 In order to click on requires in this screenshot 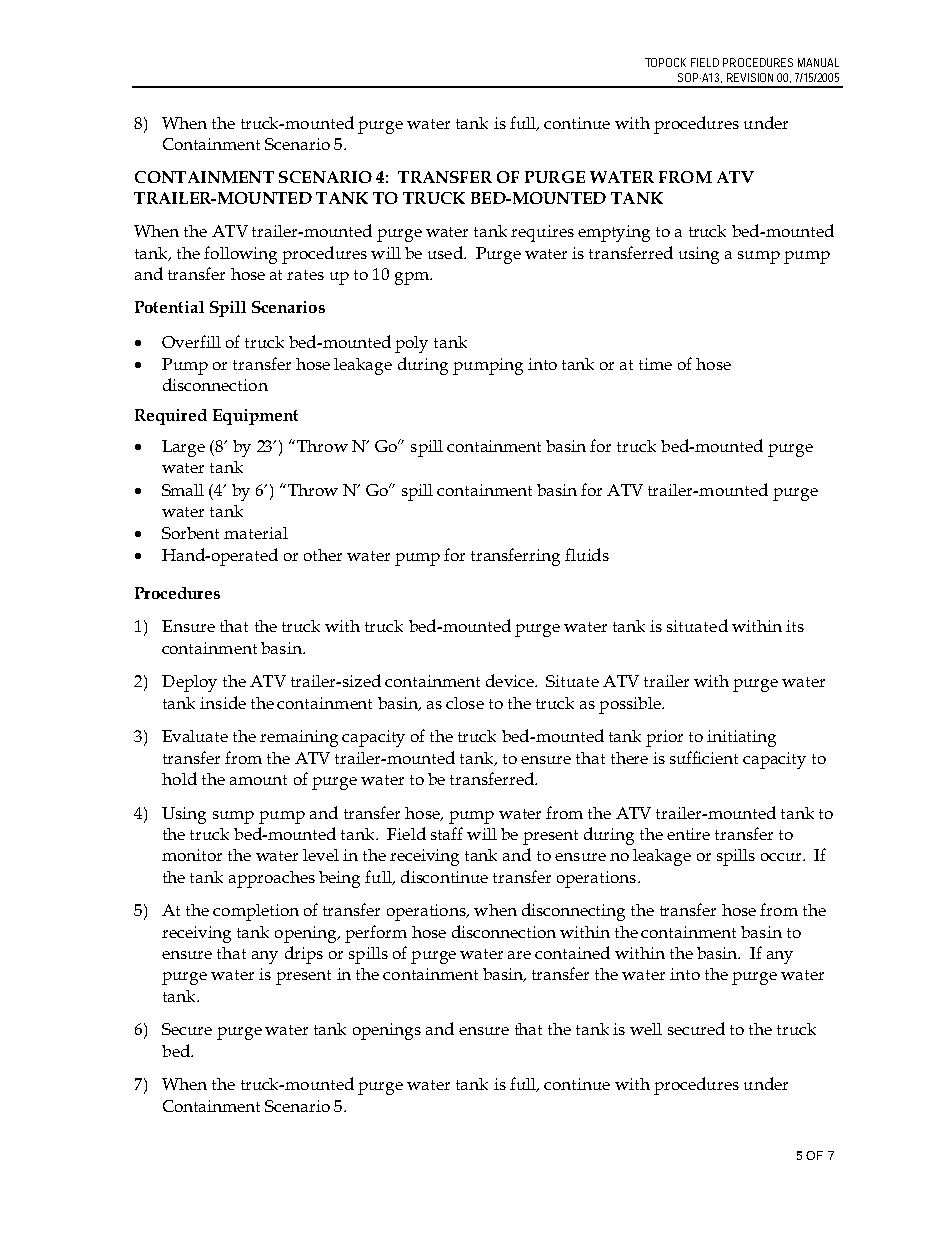, I will do `click(542, 233)`.
